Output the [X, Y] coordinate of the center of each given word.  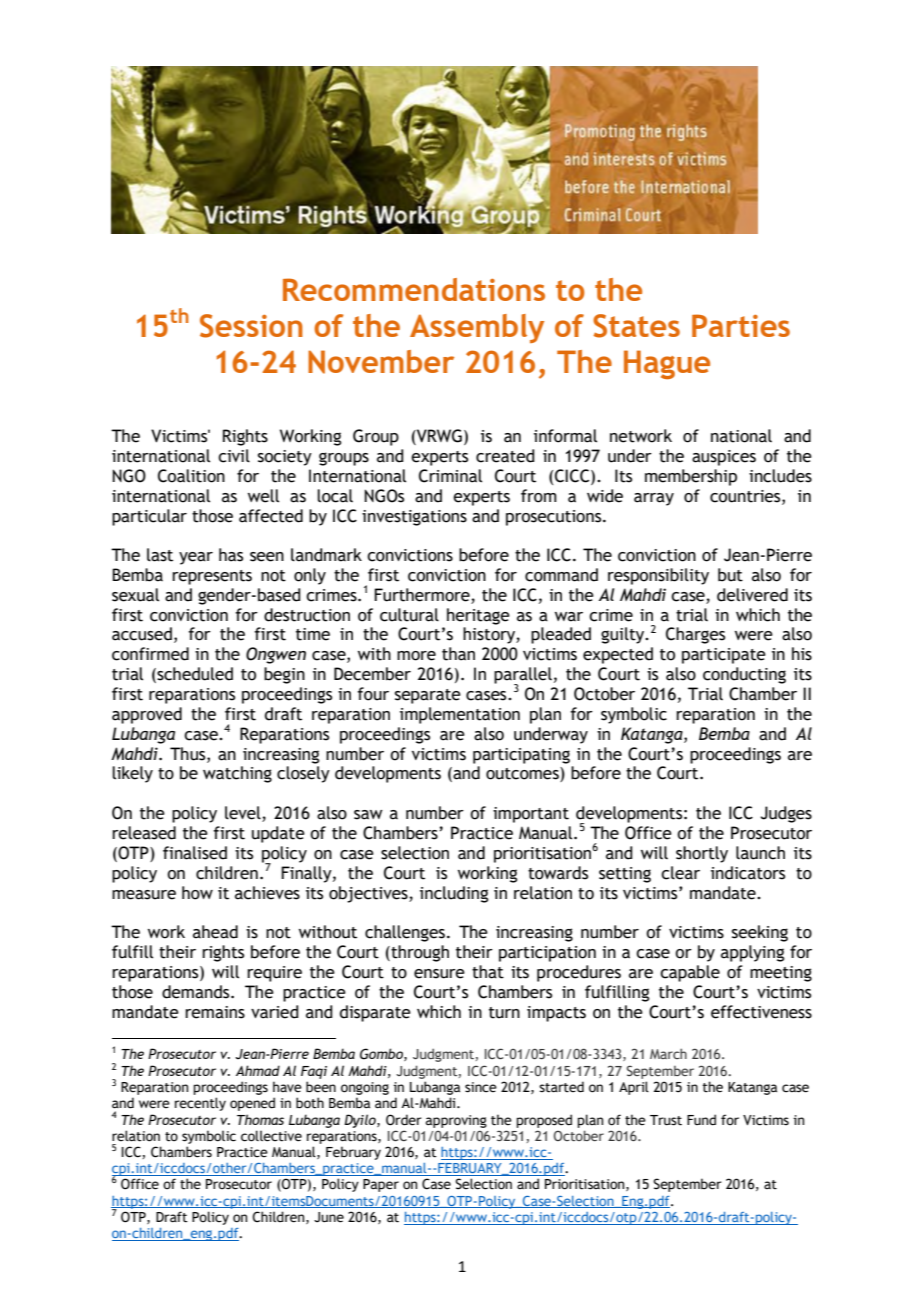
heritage [478, 616]
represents [212, 577]
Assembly [477, 328]
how [197, 893]
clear [680, 873]
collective [271, 1136]
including [454, 894]
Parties [741, 325]
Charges [695, 635]
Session [251, 326]
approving [456, 1121]
